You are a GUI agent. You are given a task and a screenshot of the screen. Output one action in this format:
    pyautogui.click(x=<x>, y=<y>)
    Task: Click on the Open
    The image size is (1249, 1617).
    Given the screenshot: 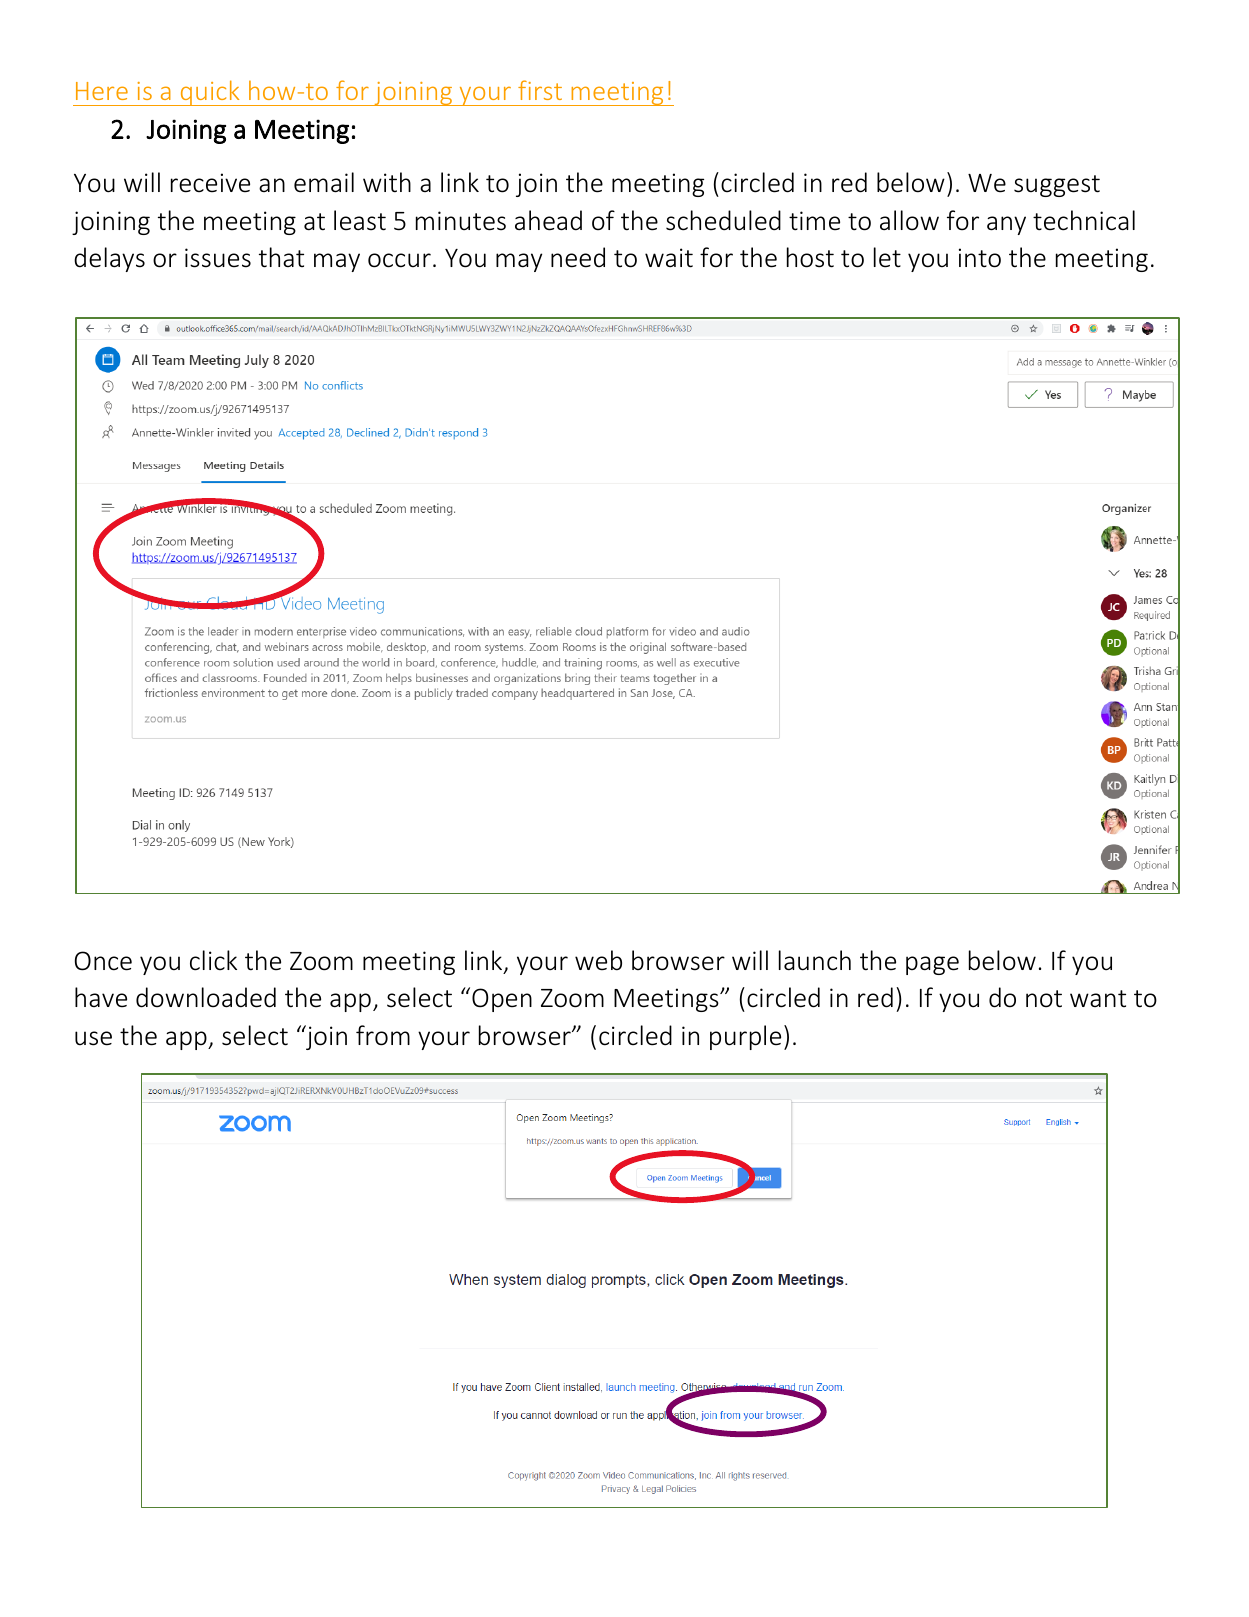 What is the action you would take?
    pyautogui.click(x=502, y=1000)
